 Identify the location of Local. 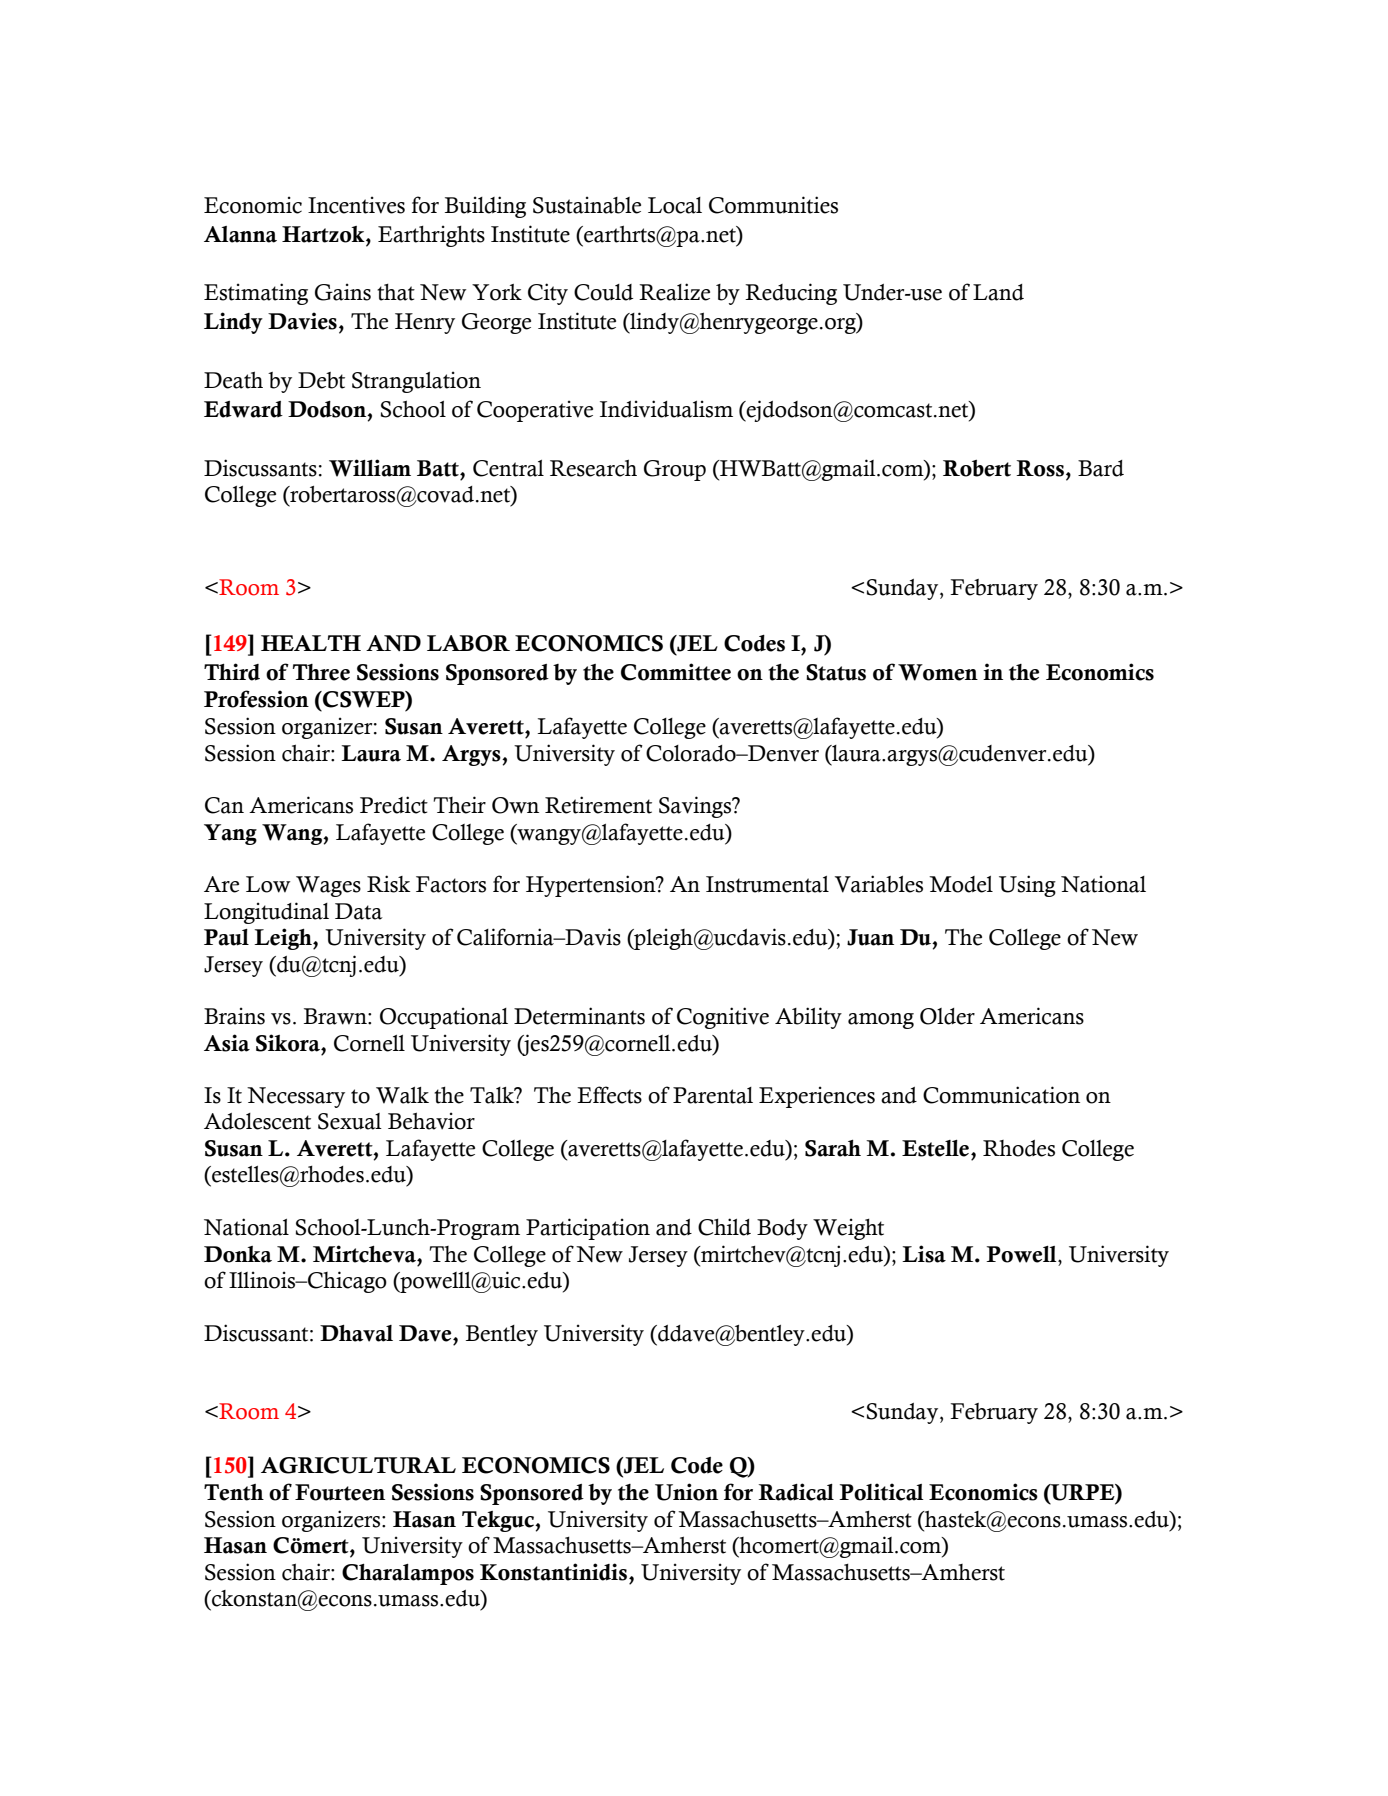
(675, 205).
